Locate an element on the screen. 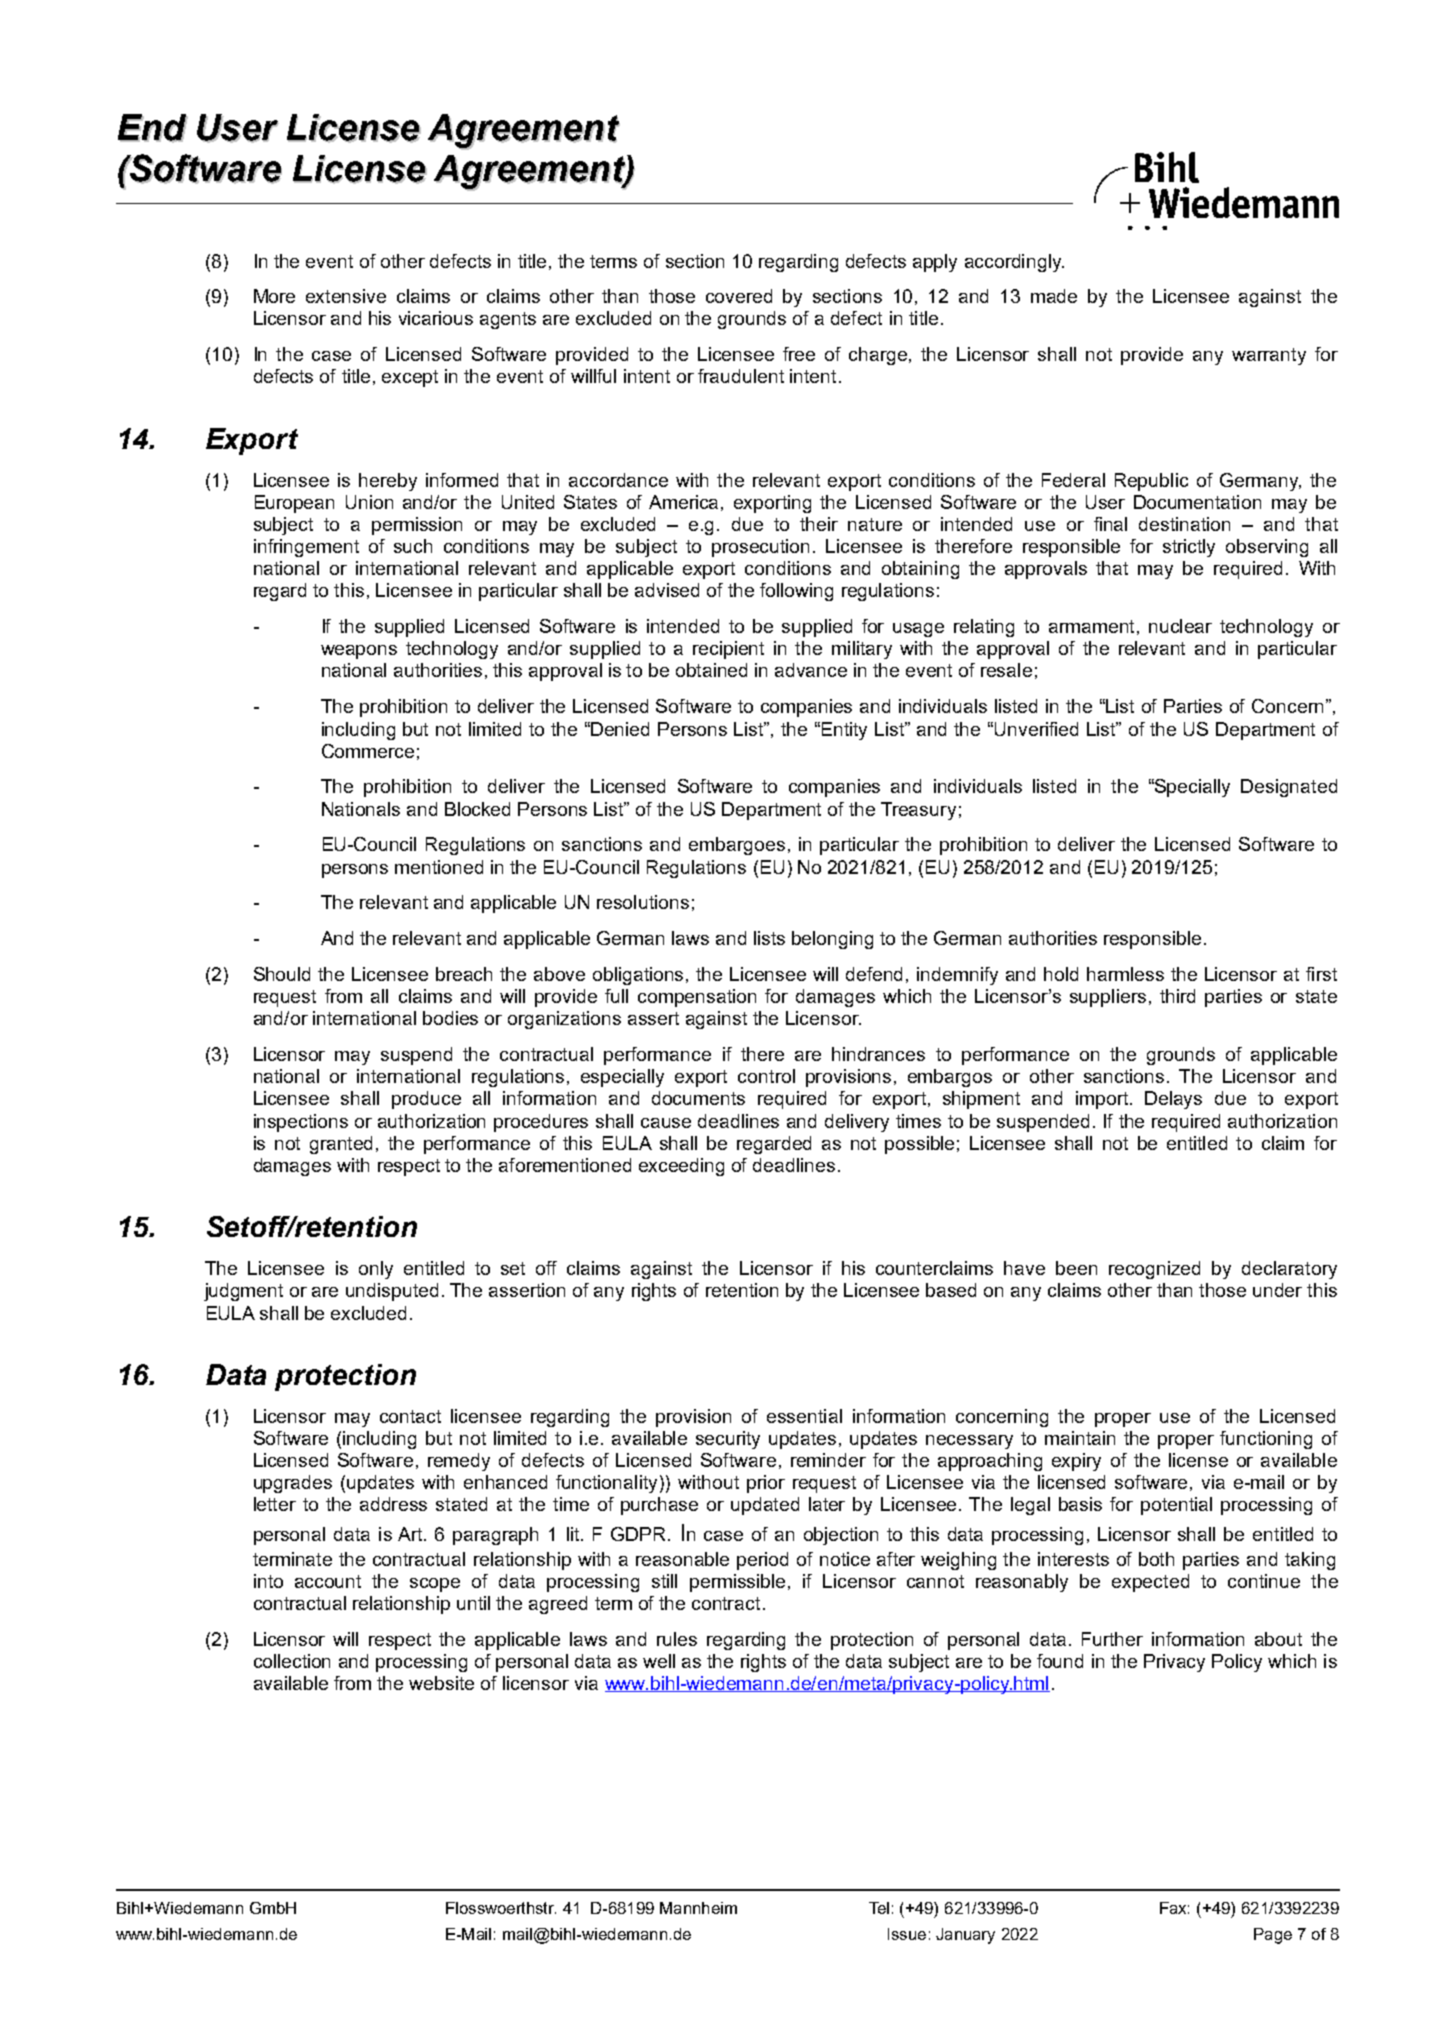 This screenshot has height=2029, width=1435. covered is located at coordinates (739, 296).
